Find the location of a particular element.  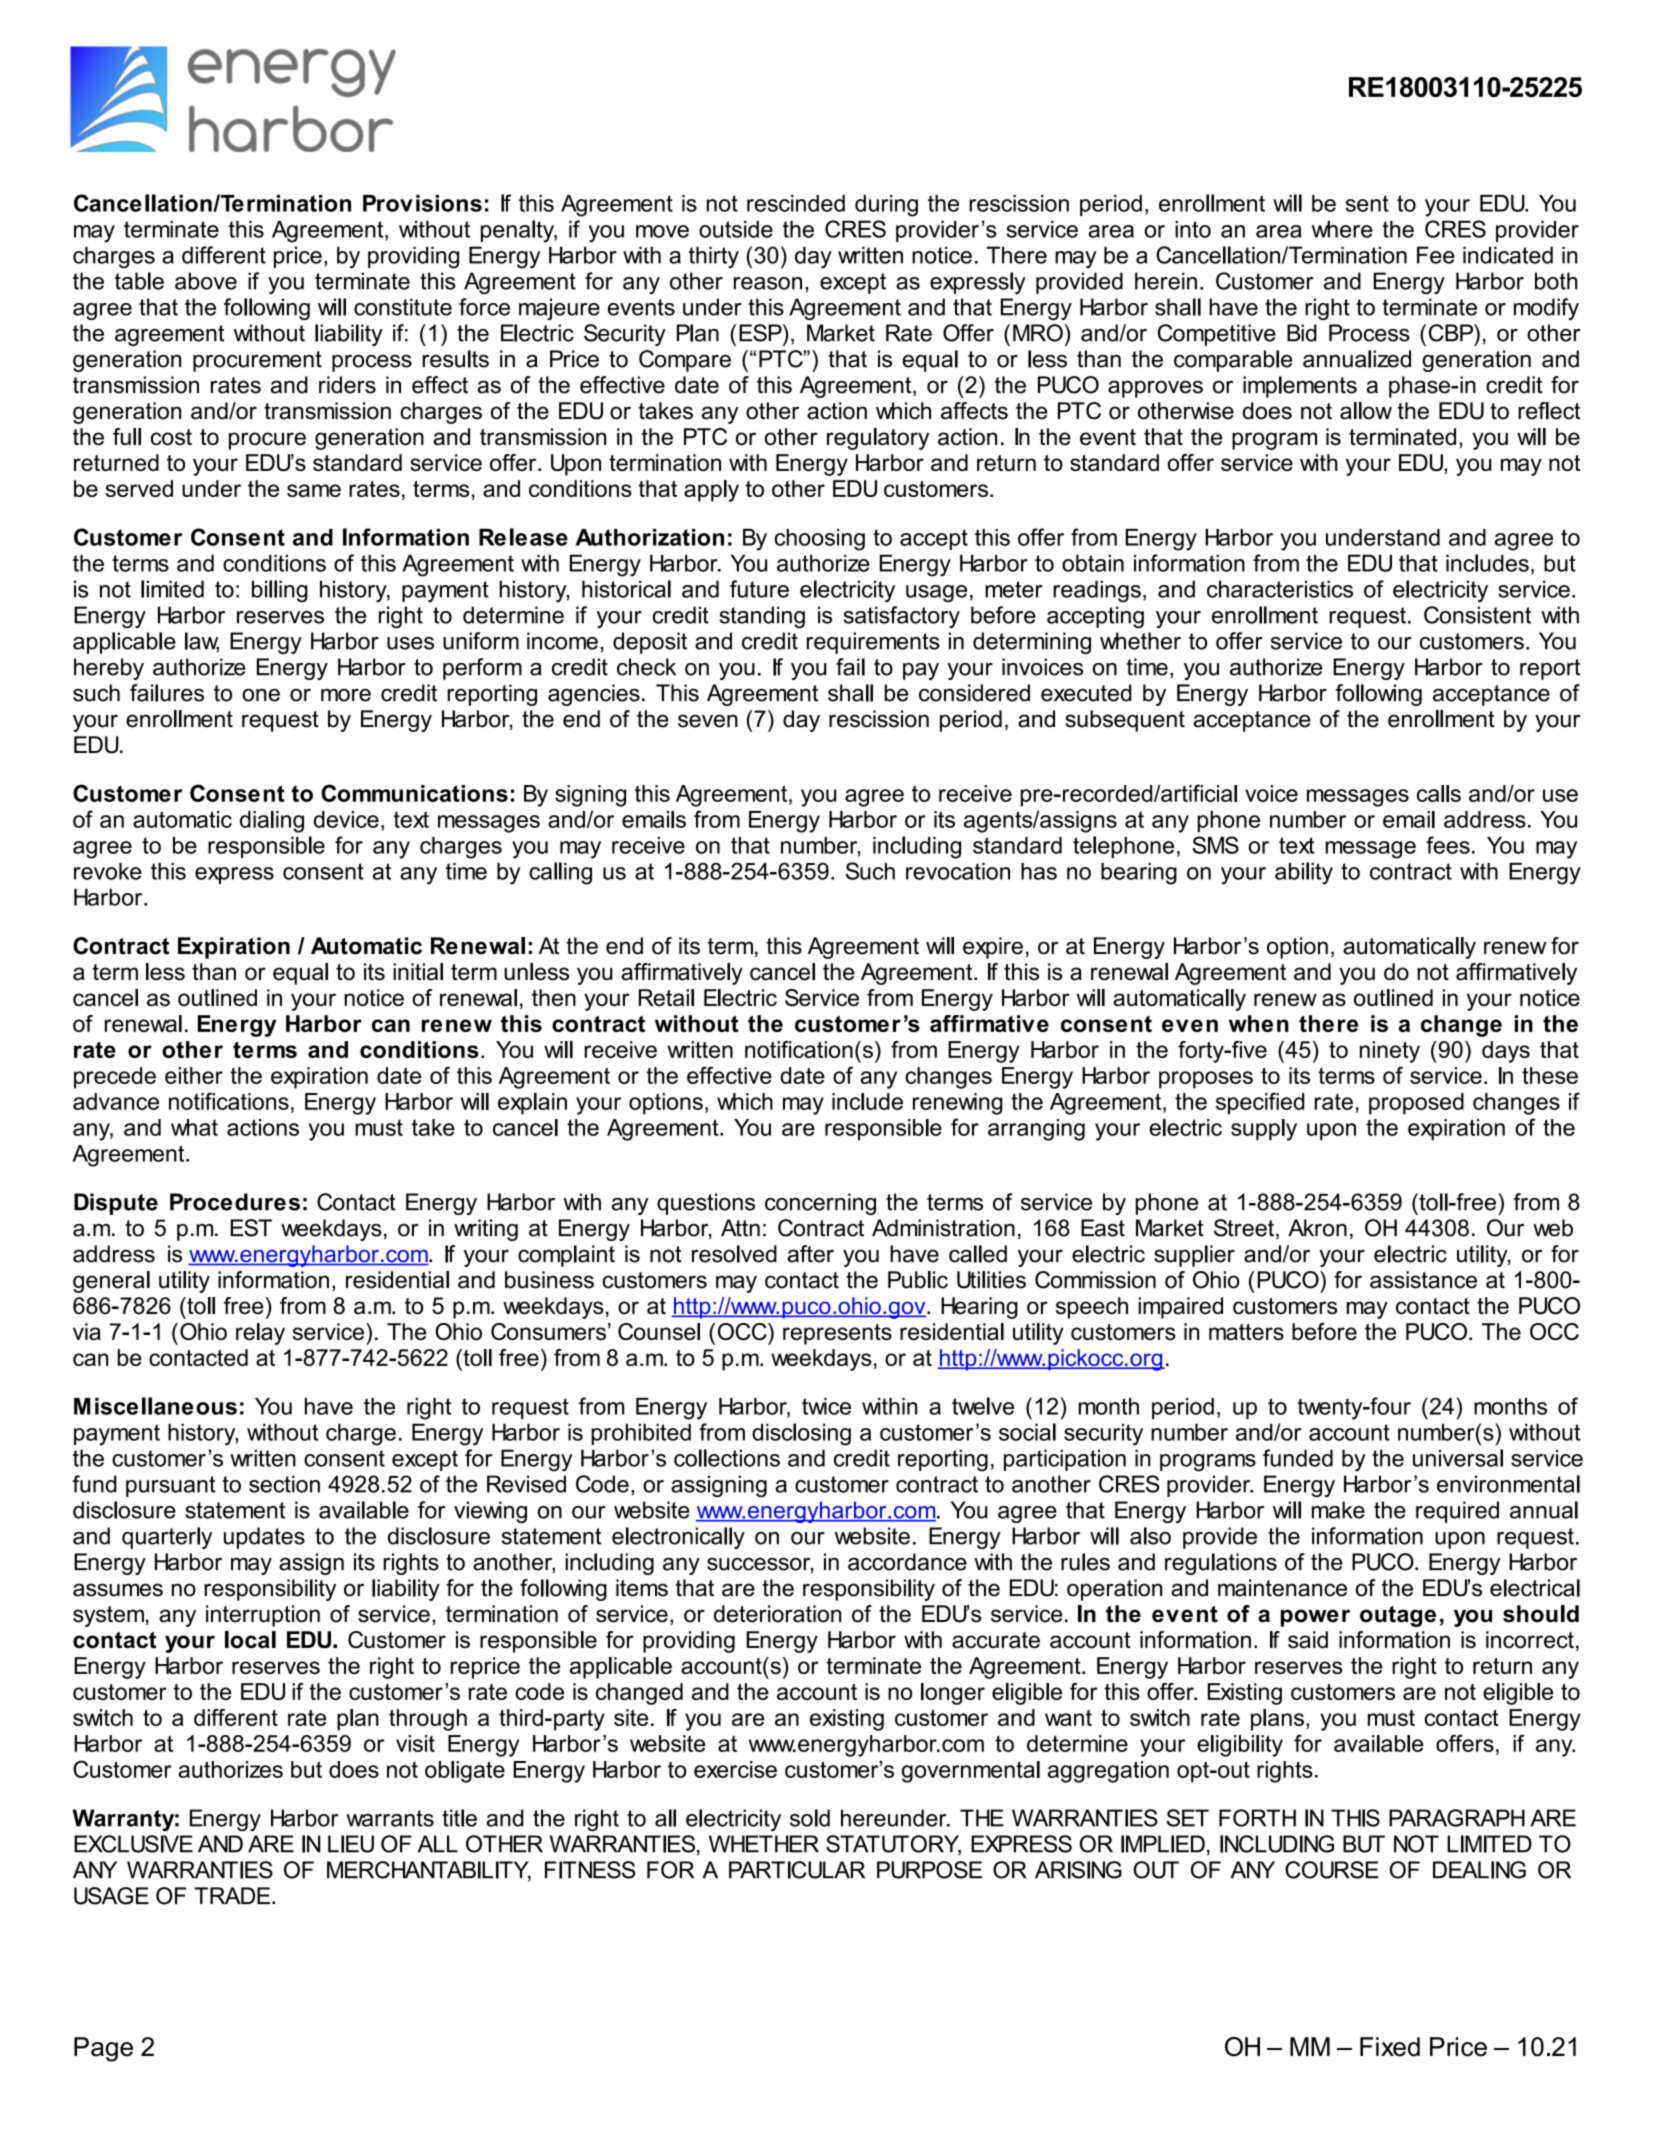

TRADE is located at coordinates (232, 1895).
